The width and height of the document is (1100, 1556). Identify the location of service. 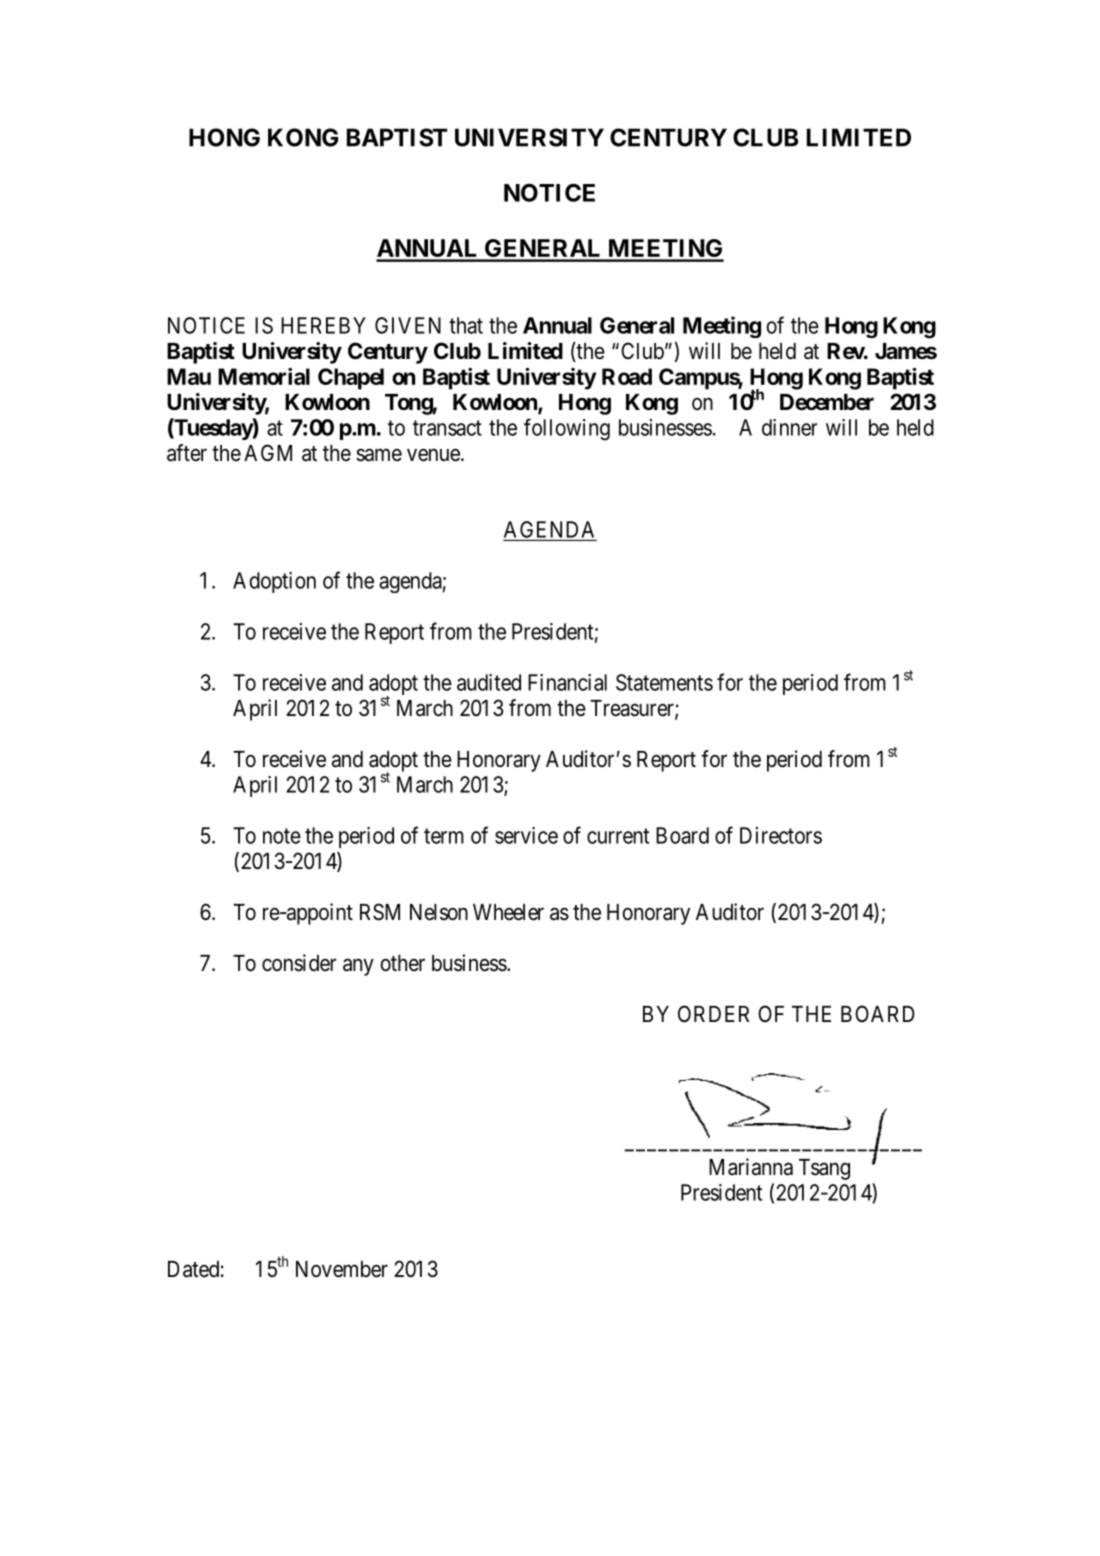
(526, 835).
